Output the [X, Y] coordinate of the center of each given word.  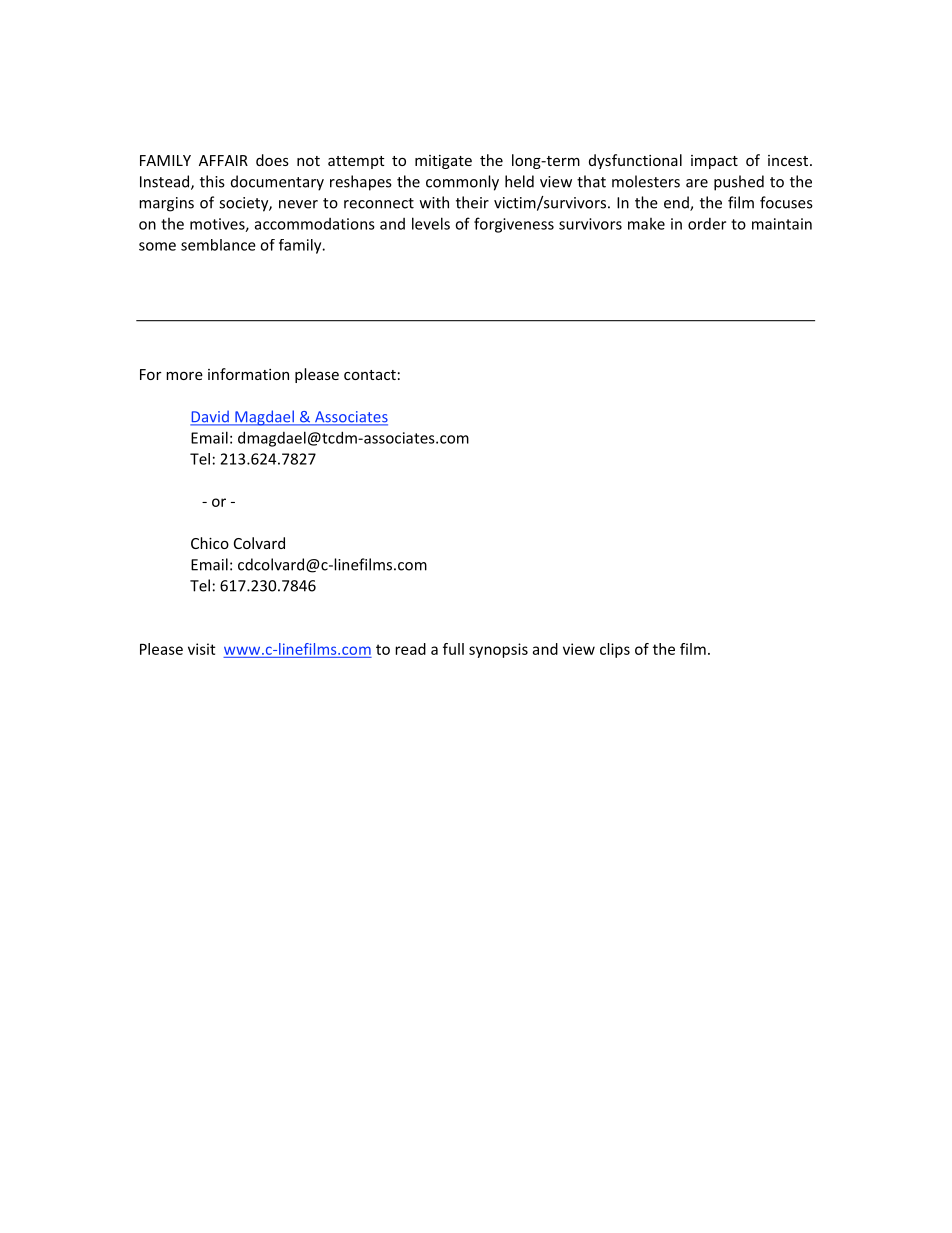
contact [370, 375]
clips [615, 650]
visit [201, 649]
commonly [462, 183]
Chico [210, 543]
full [453, 649]
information [248, 374]
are [697, 183]
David [210, 417]
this [212, 181]
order [707, 224]
